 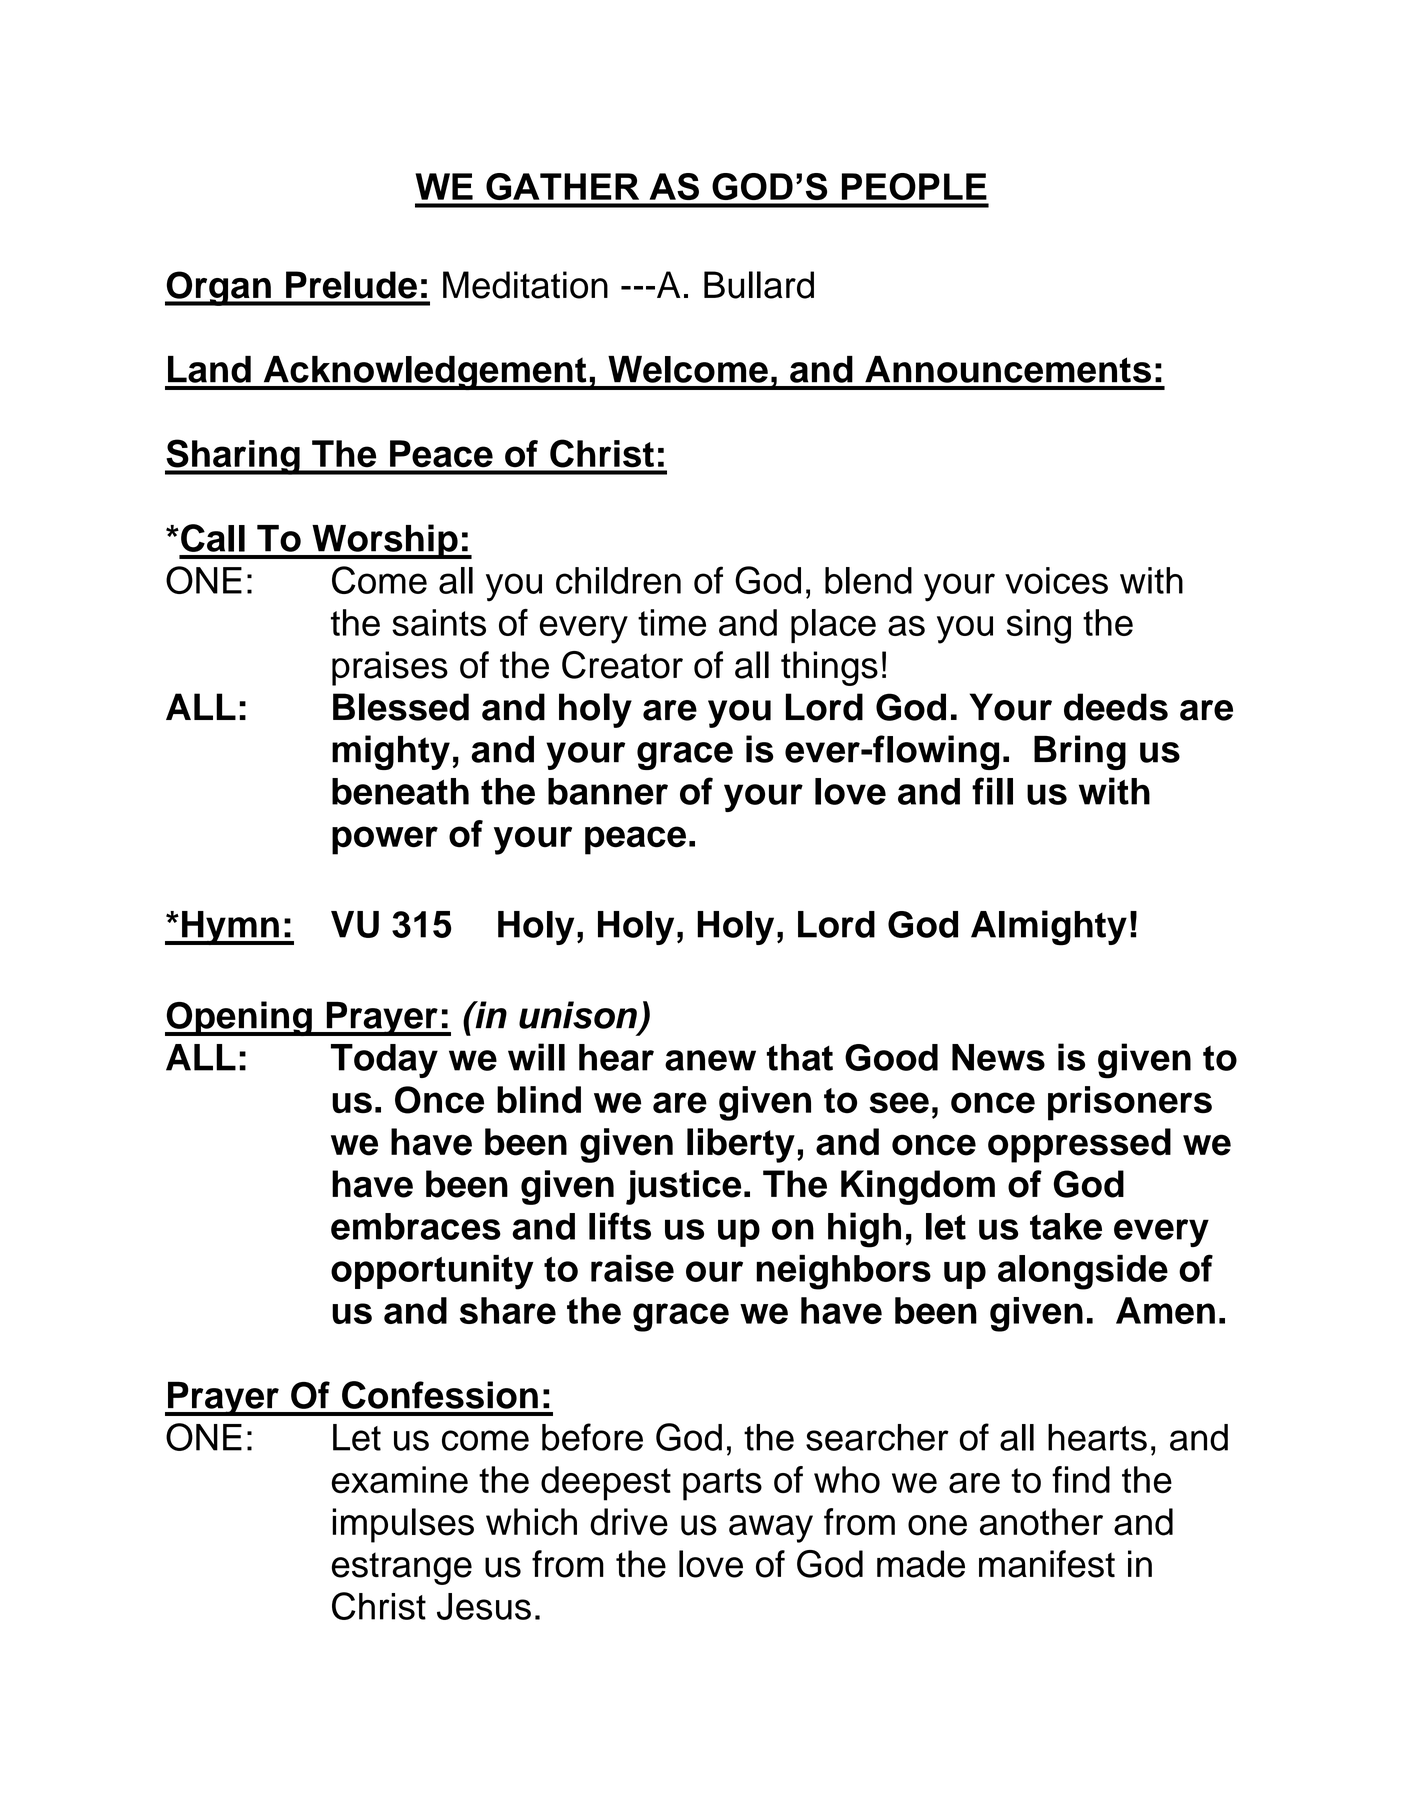 What do you see at coordinates (1047, 1564) in the screenshot?
I see `manifest` at bounding box center [1047, 1564].
